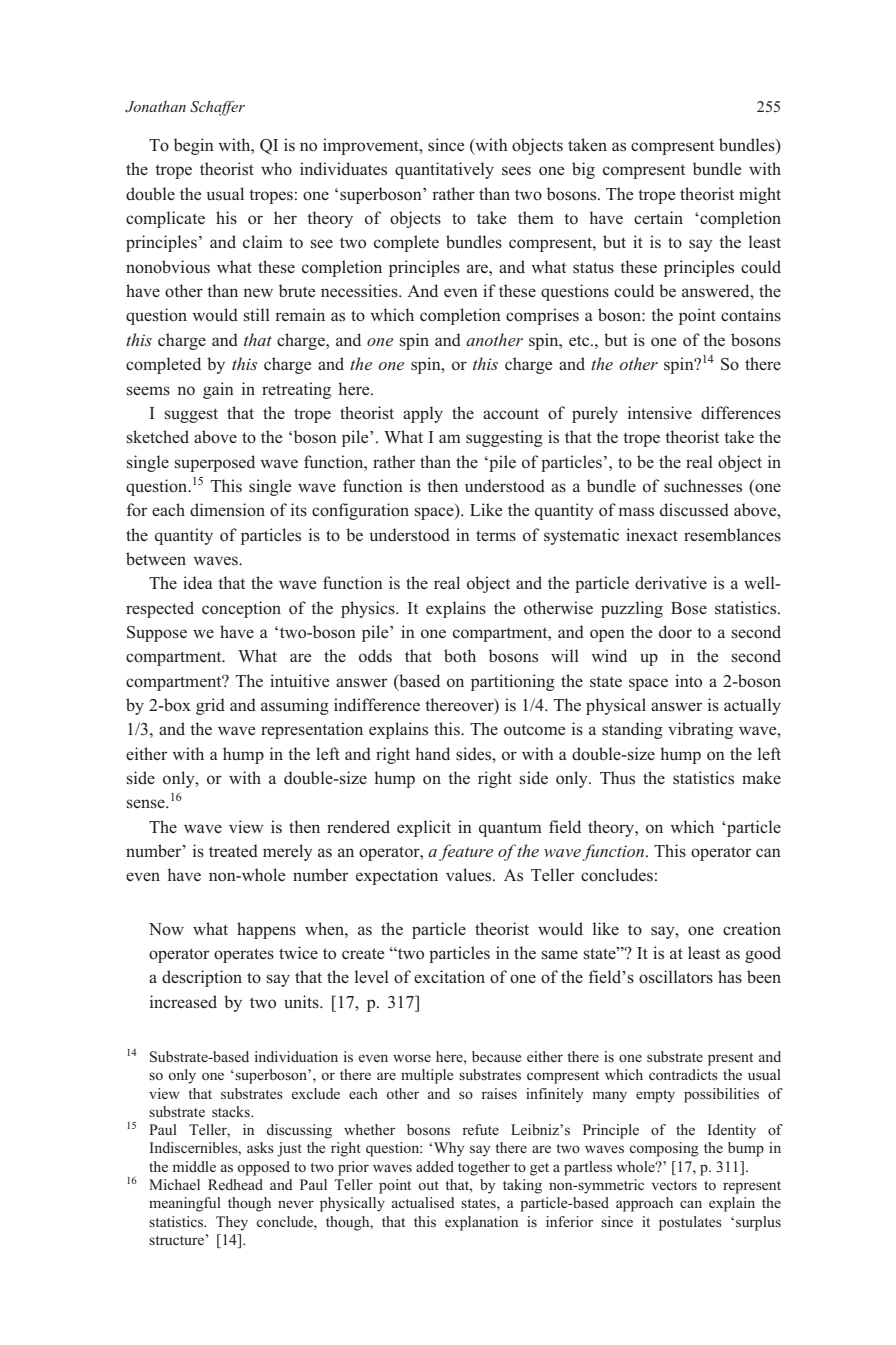 This screenshot has width=896, height=1345. Describe the element at coordinates (210, 706) in the screenshot. I see `grid` at that location.
